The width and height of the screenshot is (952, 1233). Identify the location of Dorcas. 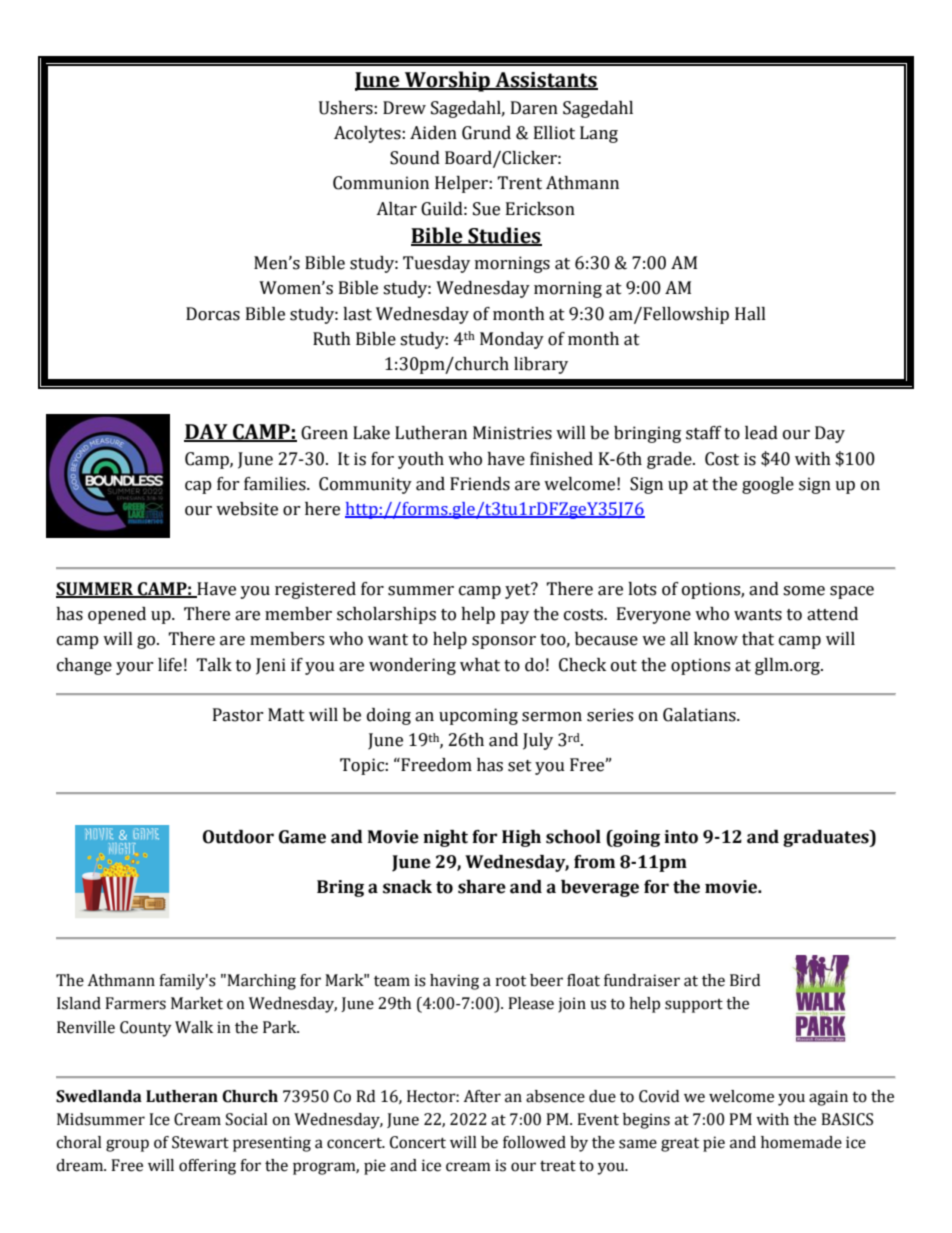
(213, 314).
